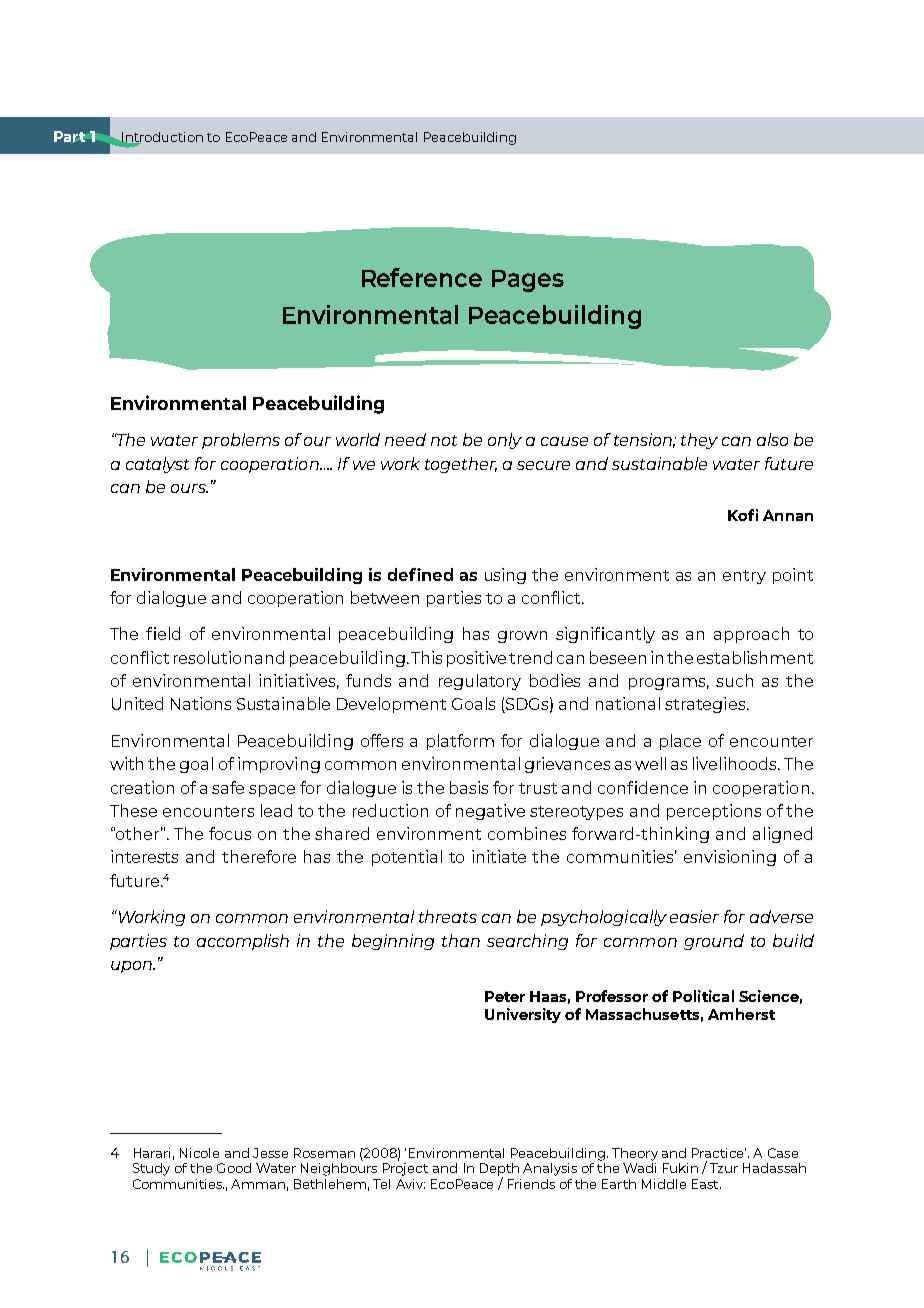 This screenshot has width=924, height=1308. Describe the element at coordinates (201, 703) in the screenshot. I see `Nations` at that location.
